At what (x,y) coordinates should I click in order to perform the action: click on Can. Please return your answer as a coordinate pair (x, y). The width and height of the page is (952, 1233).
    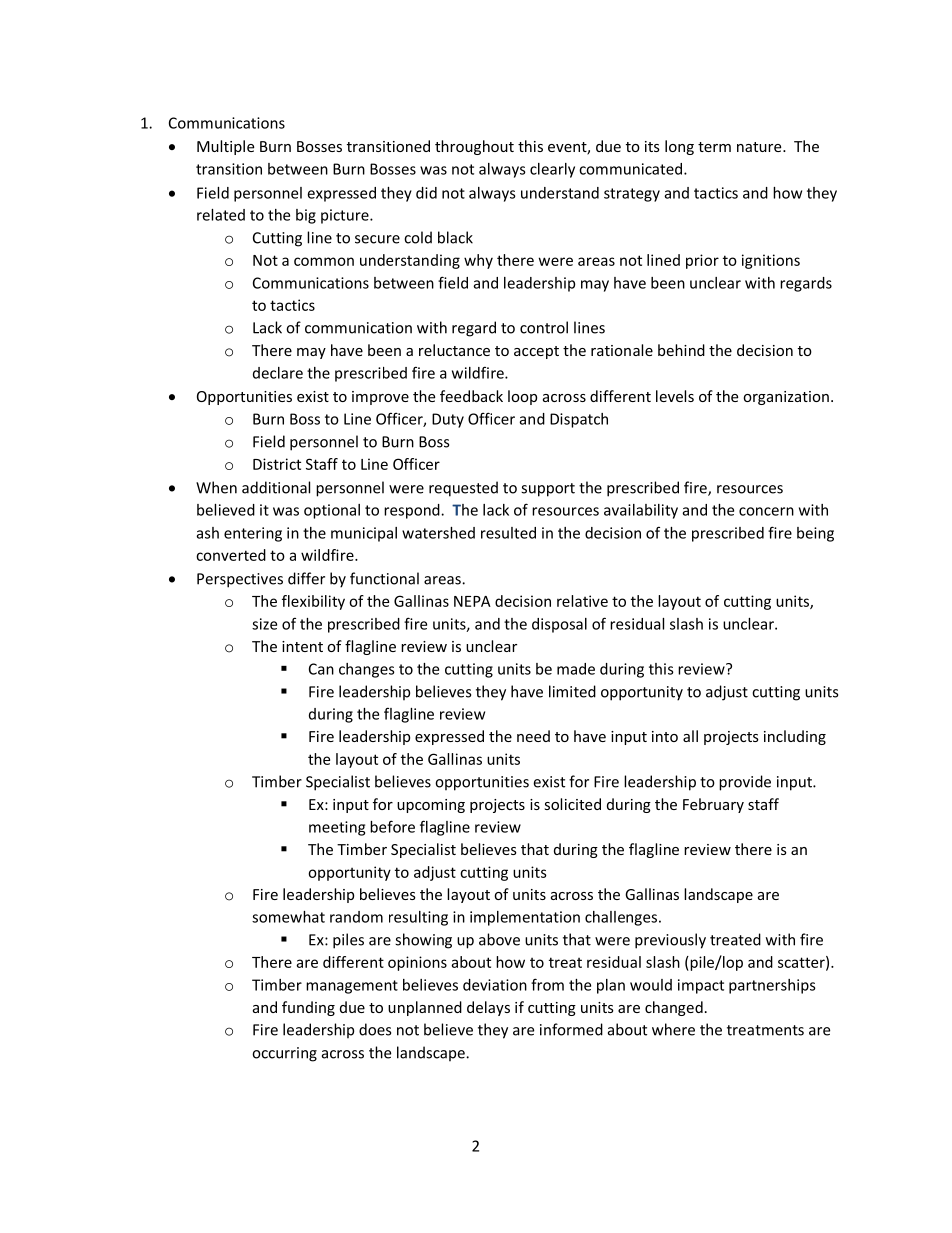
    Looking at the image, I should click on (321, 669).
